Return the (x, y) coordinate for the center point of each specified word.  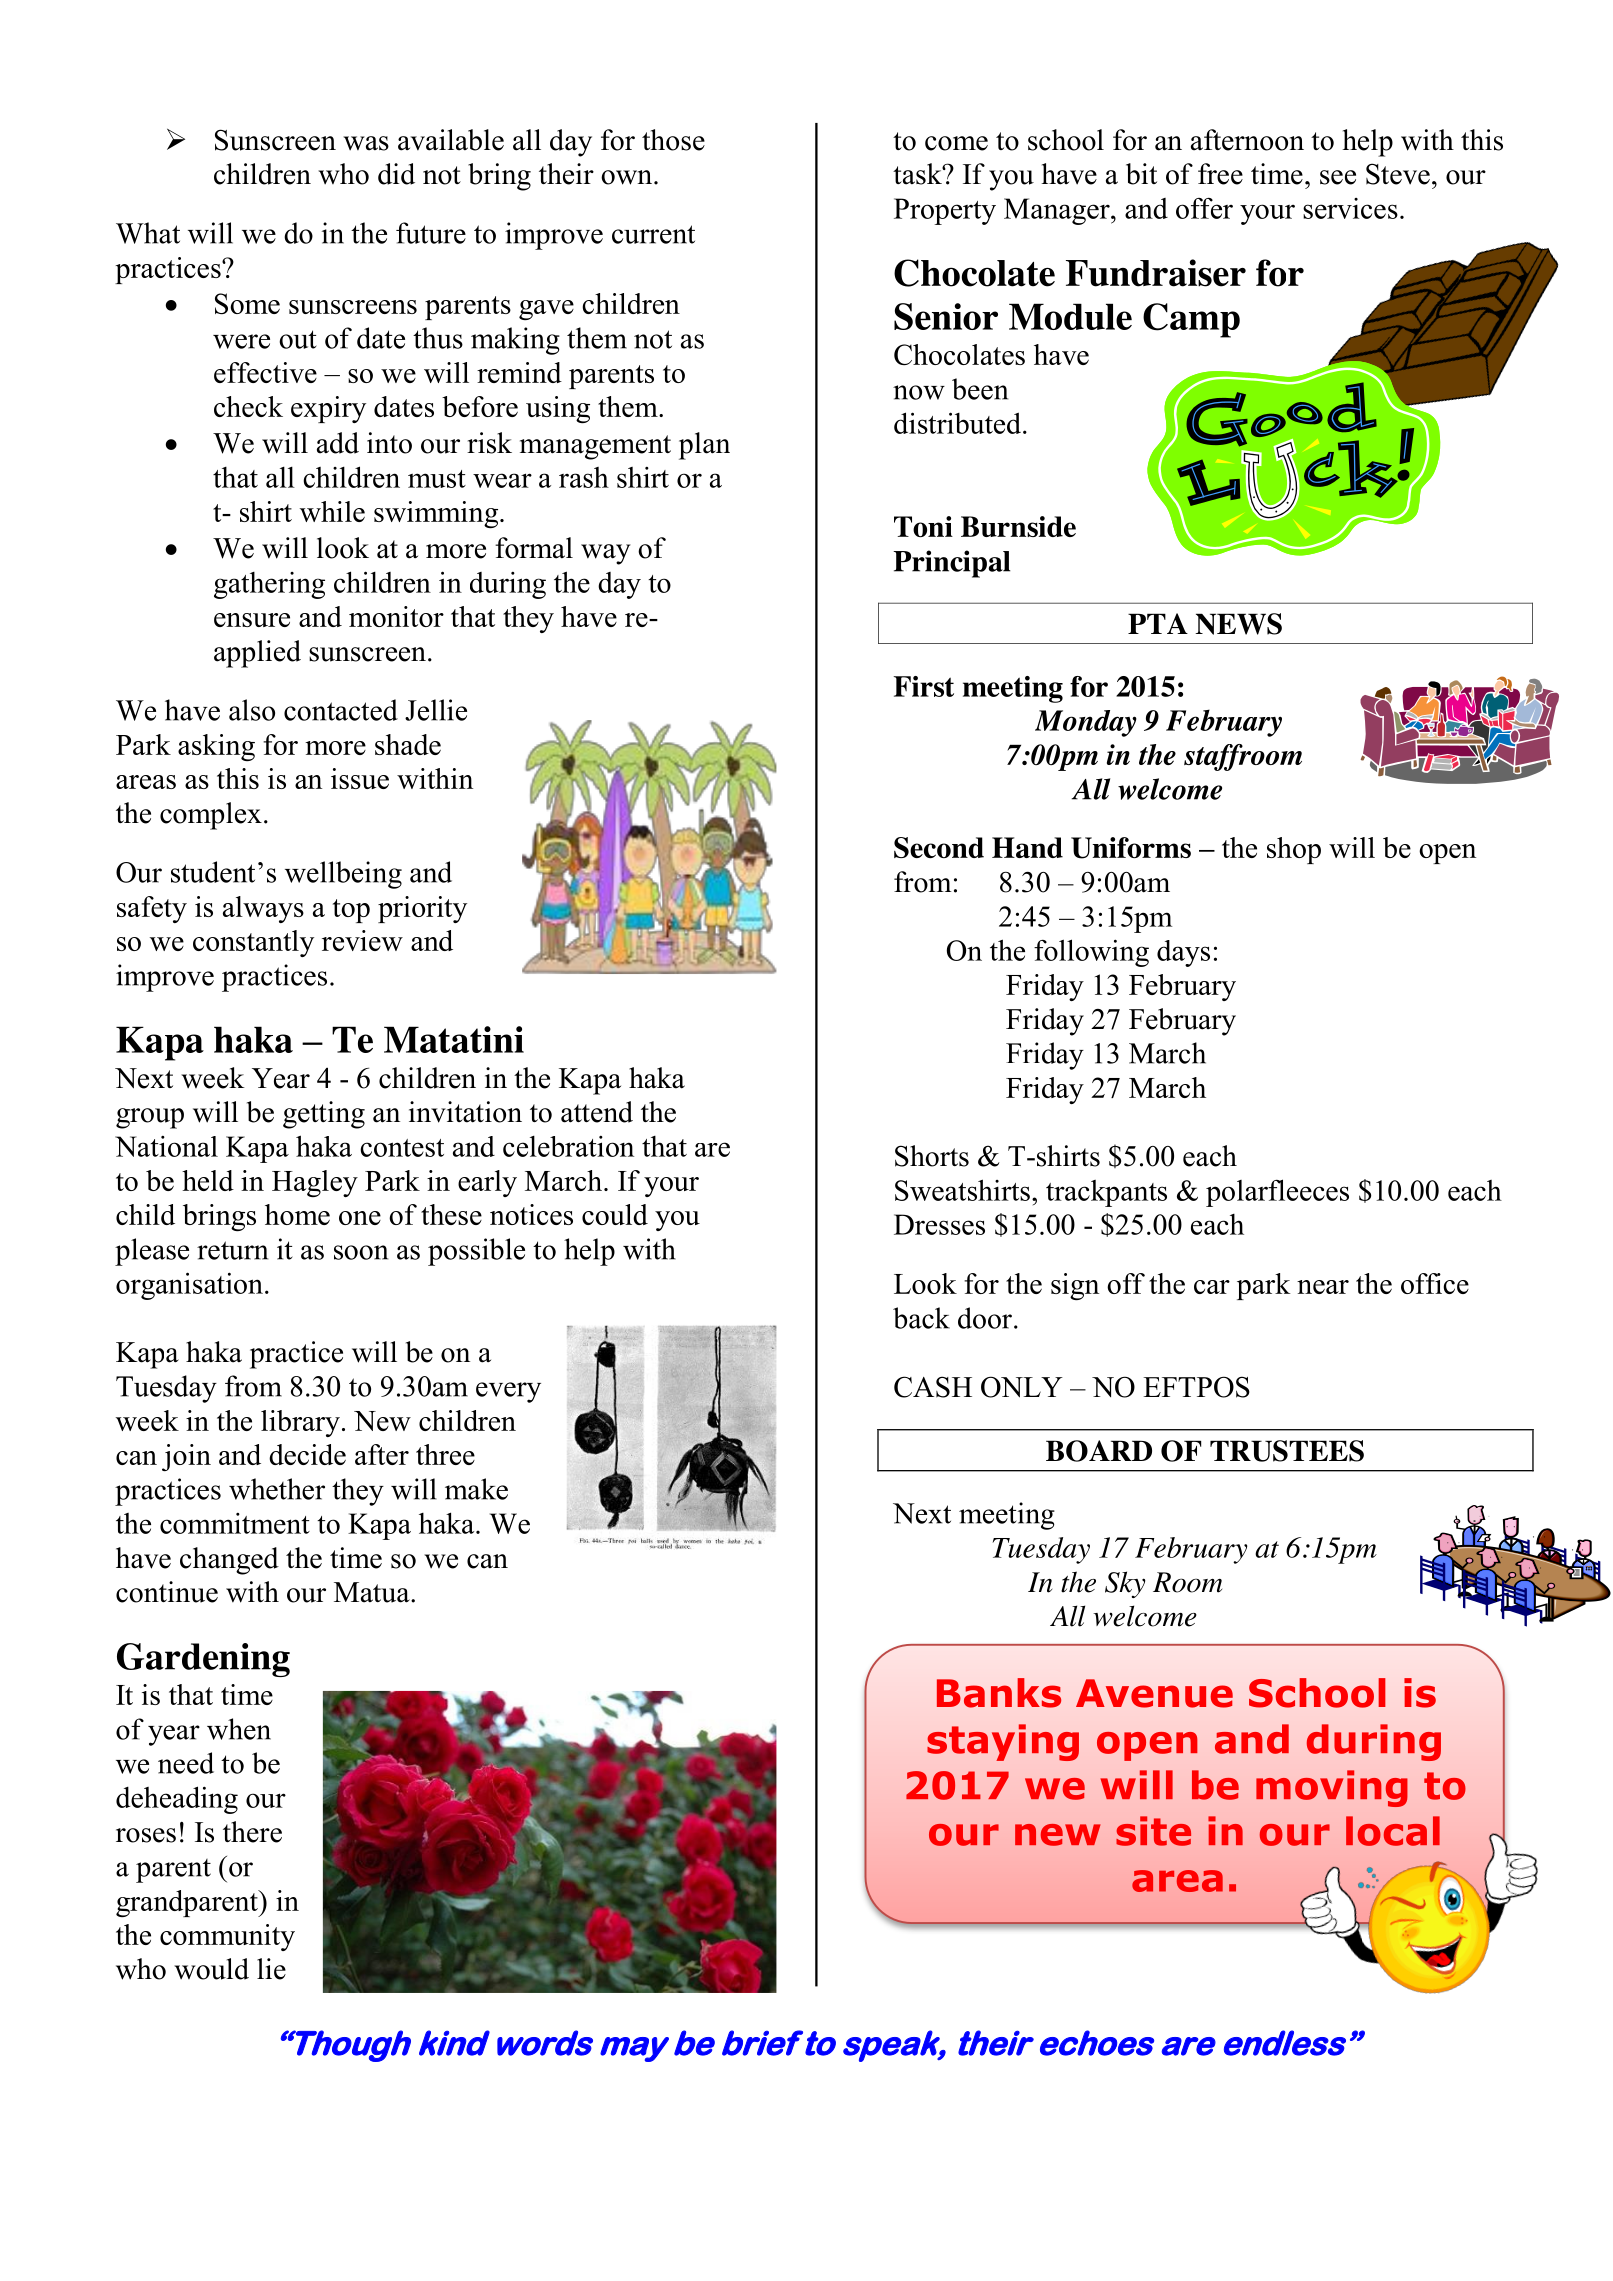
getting (324, 1115)
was (366, 143)
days (1183, 953)
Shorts (932, 1156)
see (1338, 177)
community (227, 1937)
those (673, 140)
